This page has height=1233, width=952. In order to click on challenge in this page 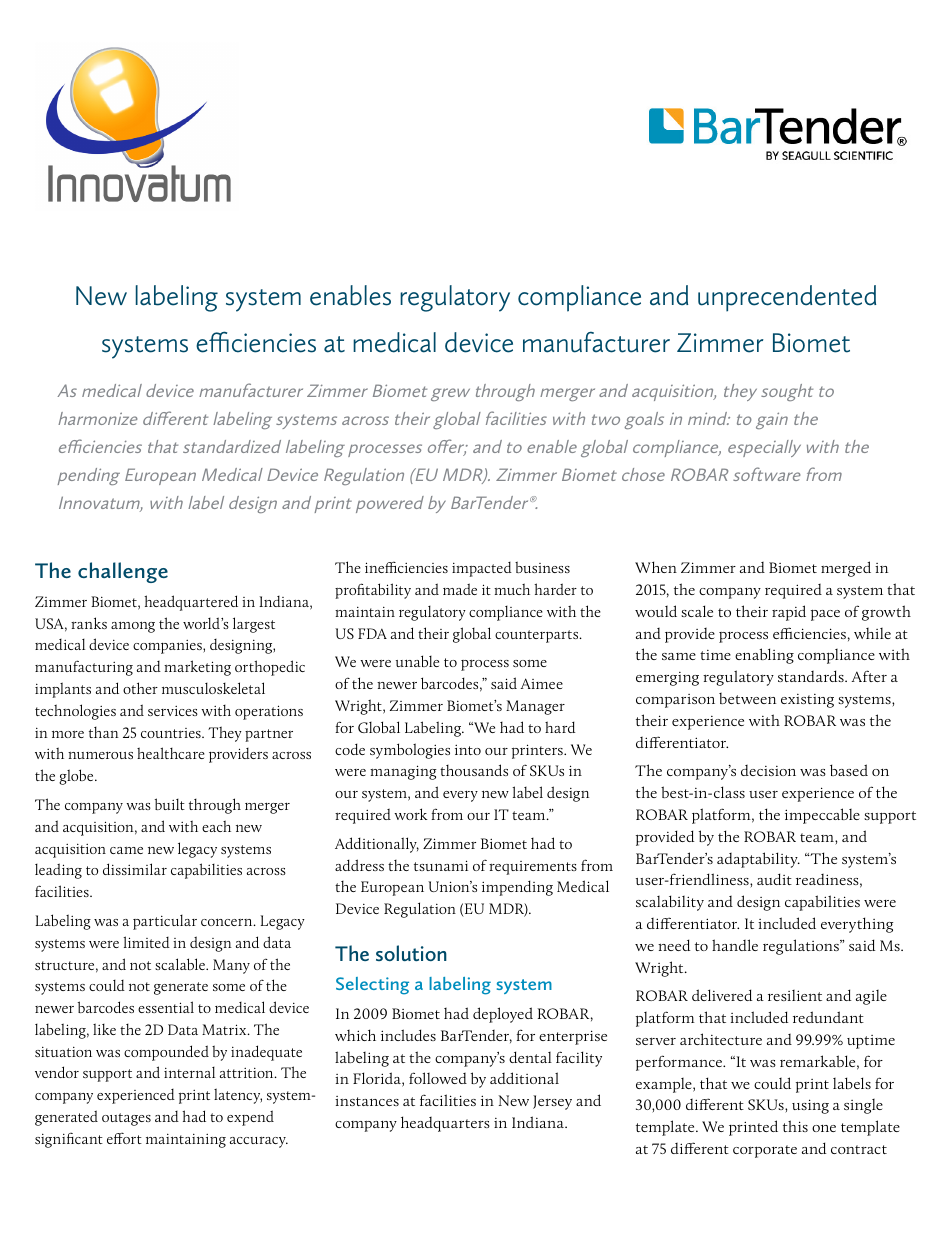, I will do `click(123, 572)`.
